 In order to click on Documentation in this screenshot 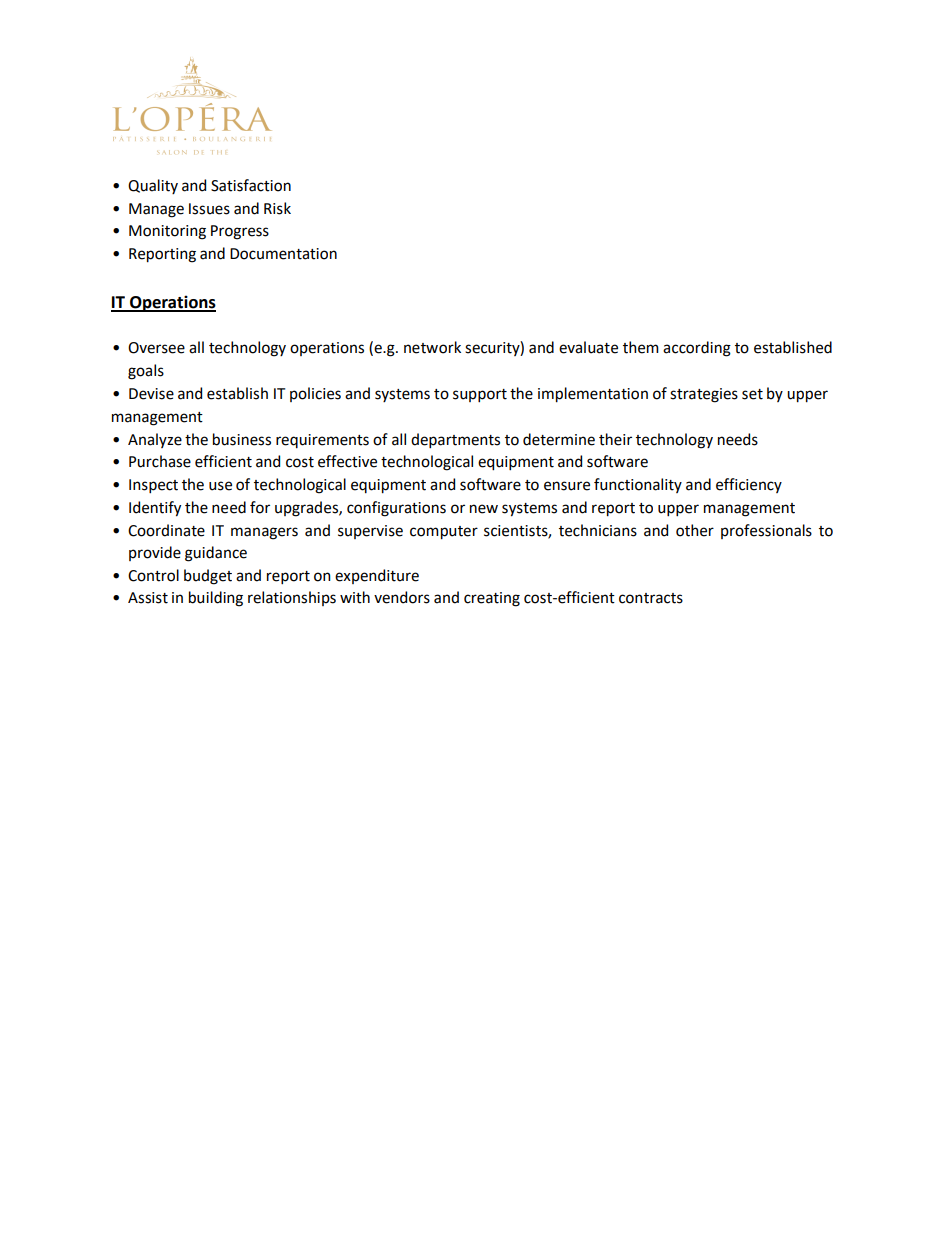, I will do `click(283, 254)`.
